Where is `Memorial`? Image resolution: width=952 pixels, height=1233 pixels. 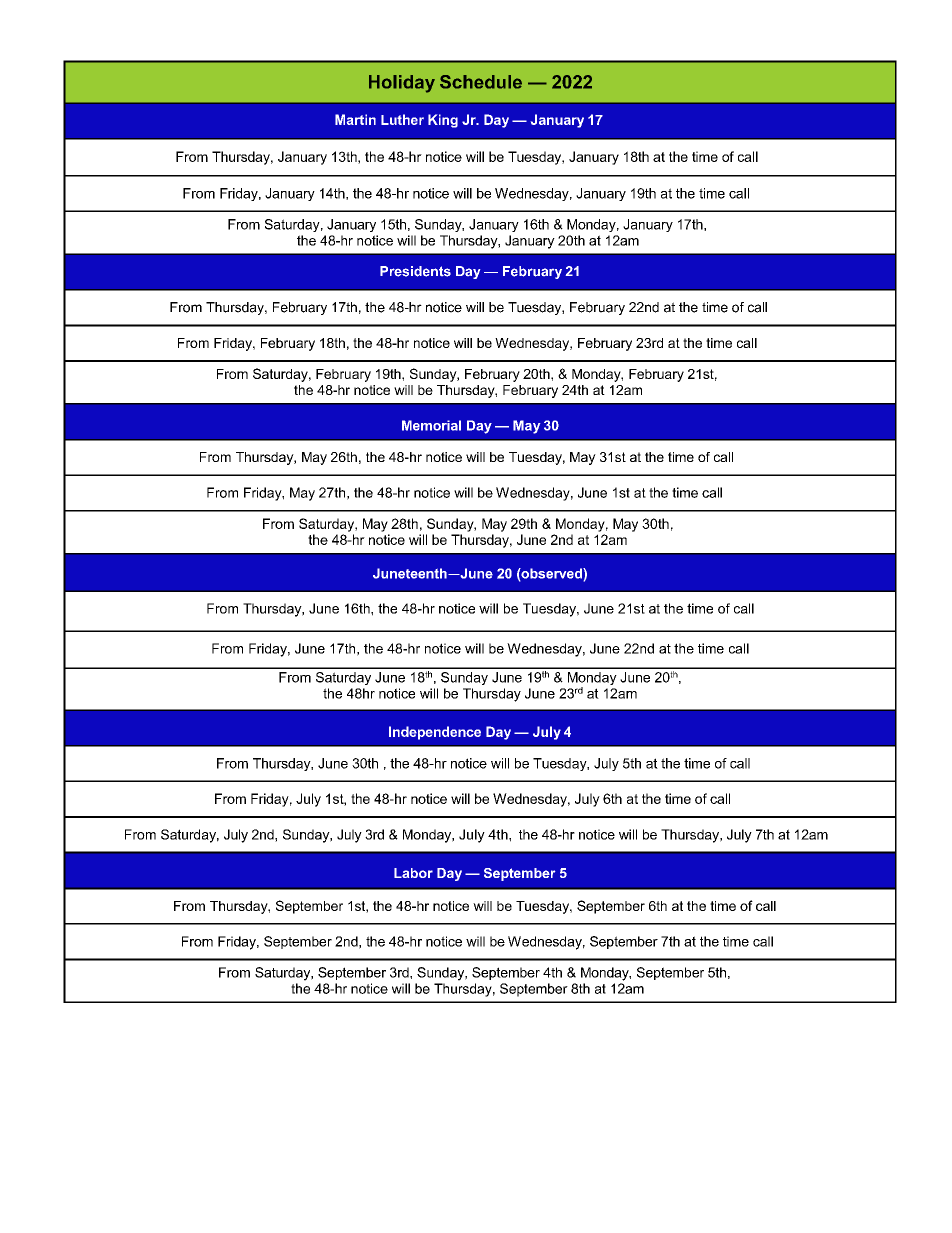 Memorial is located at coordinates (431, 425).
